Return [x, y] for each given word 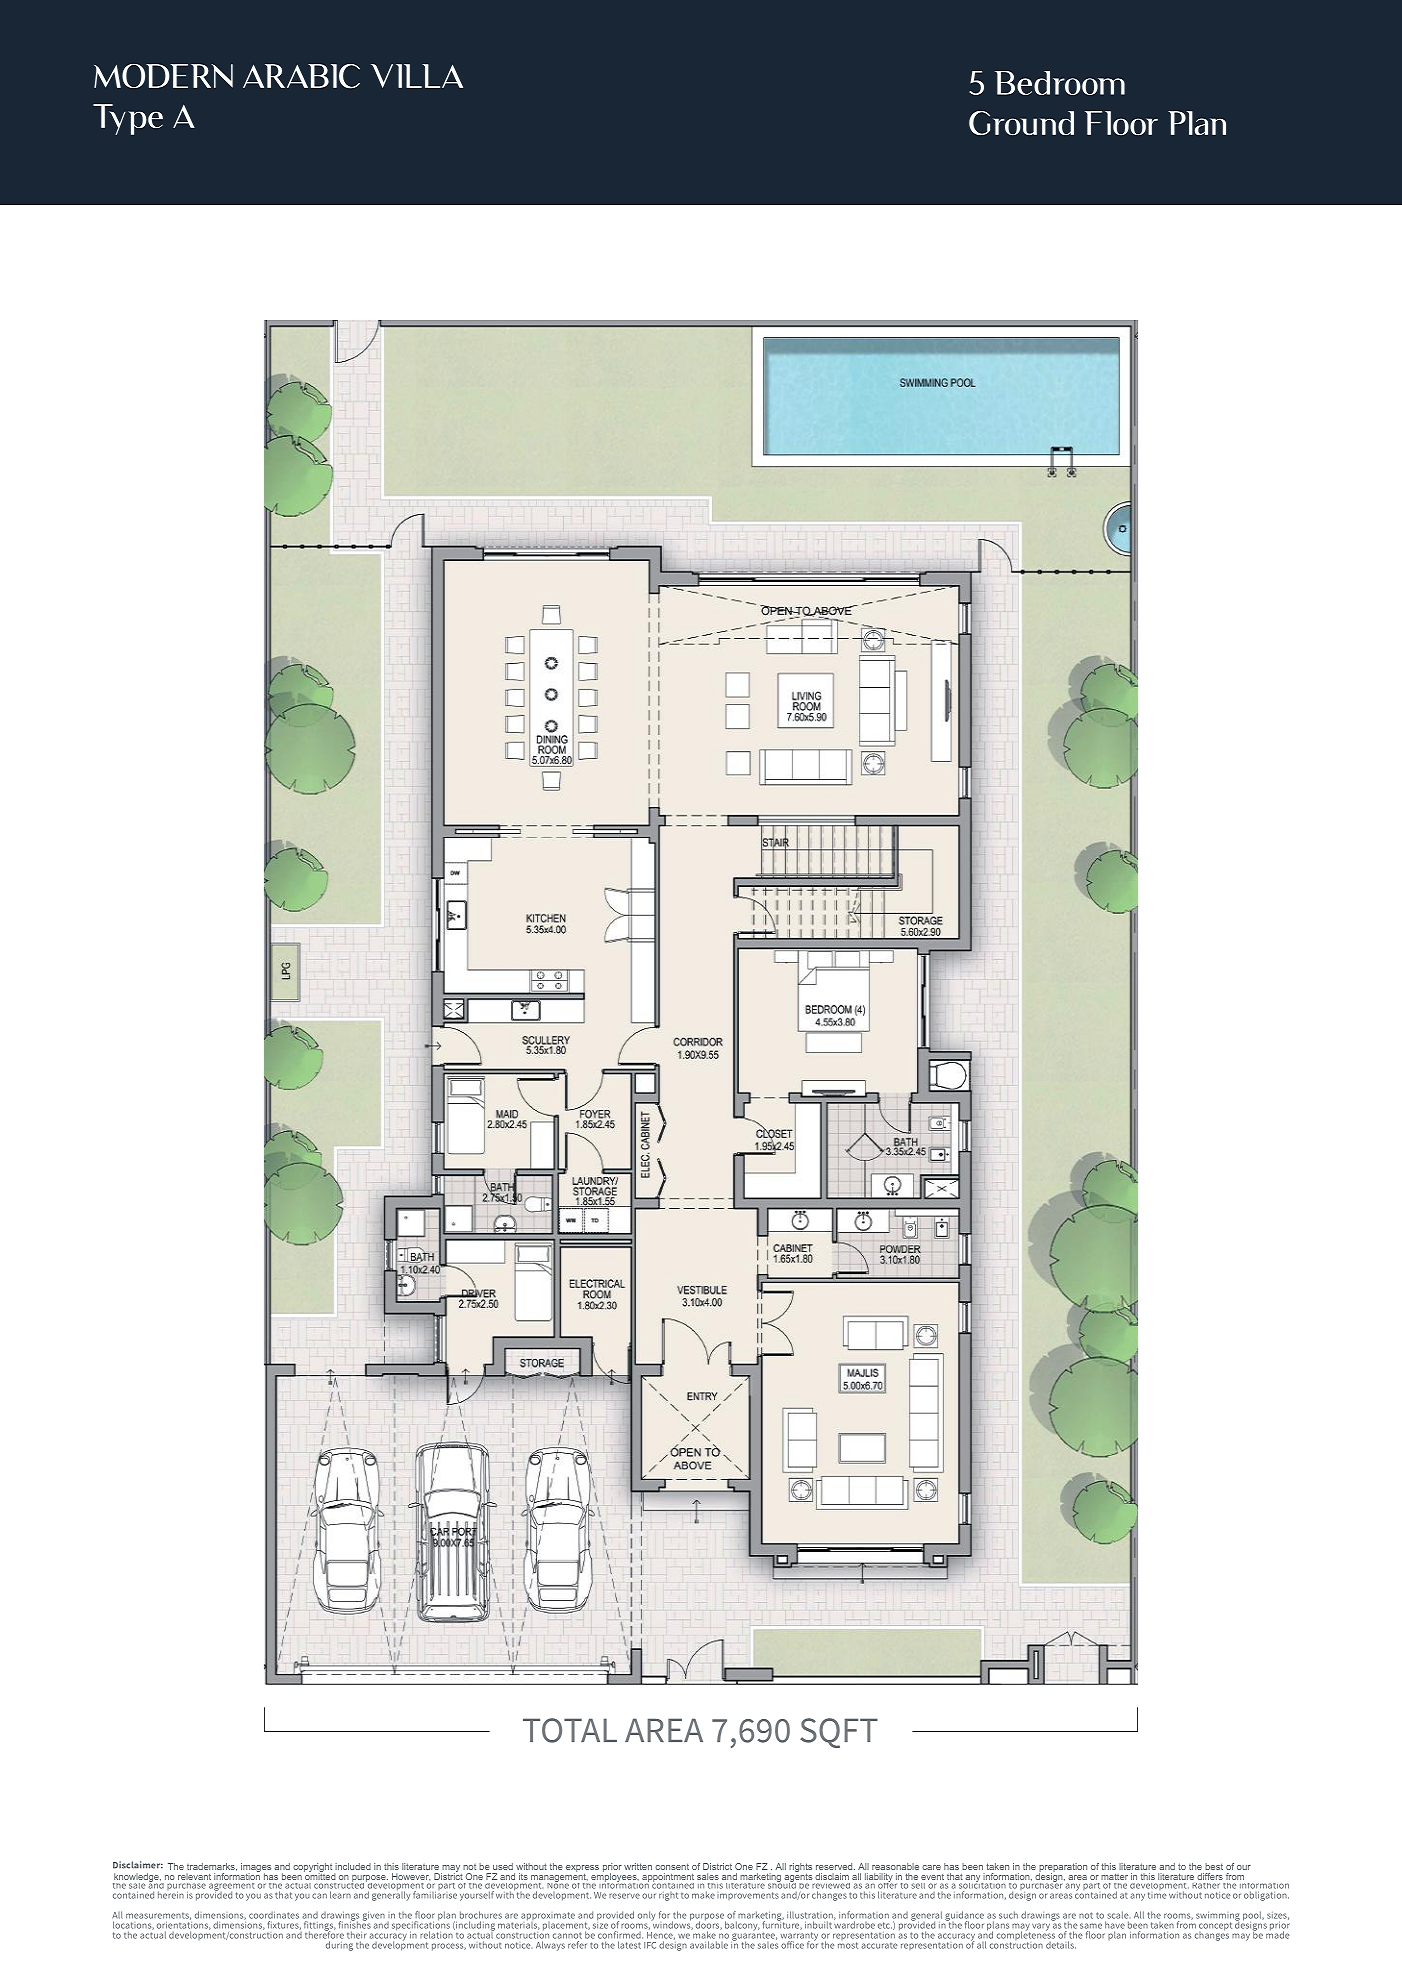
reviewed [830, 1884]
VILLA [417, 76]
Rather [1206, 1884]
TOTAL [570, 1730]
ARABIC [301, 76]
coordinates [274, 1915]
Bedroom [1060, 83]
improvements [748, 1896]
